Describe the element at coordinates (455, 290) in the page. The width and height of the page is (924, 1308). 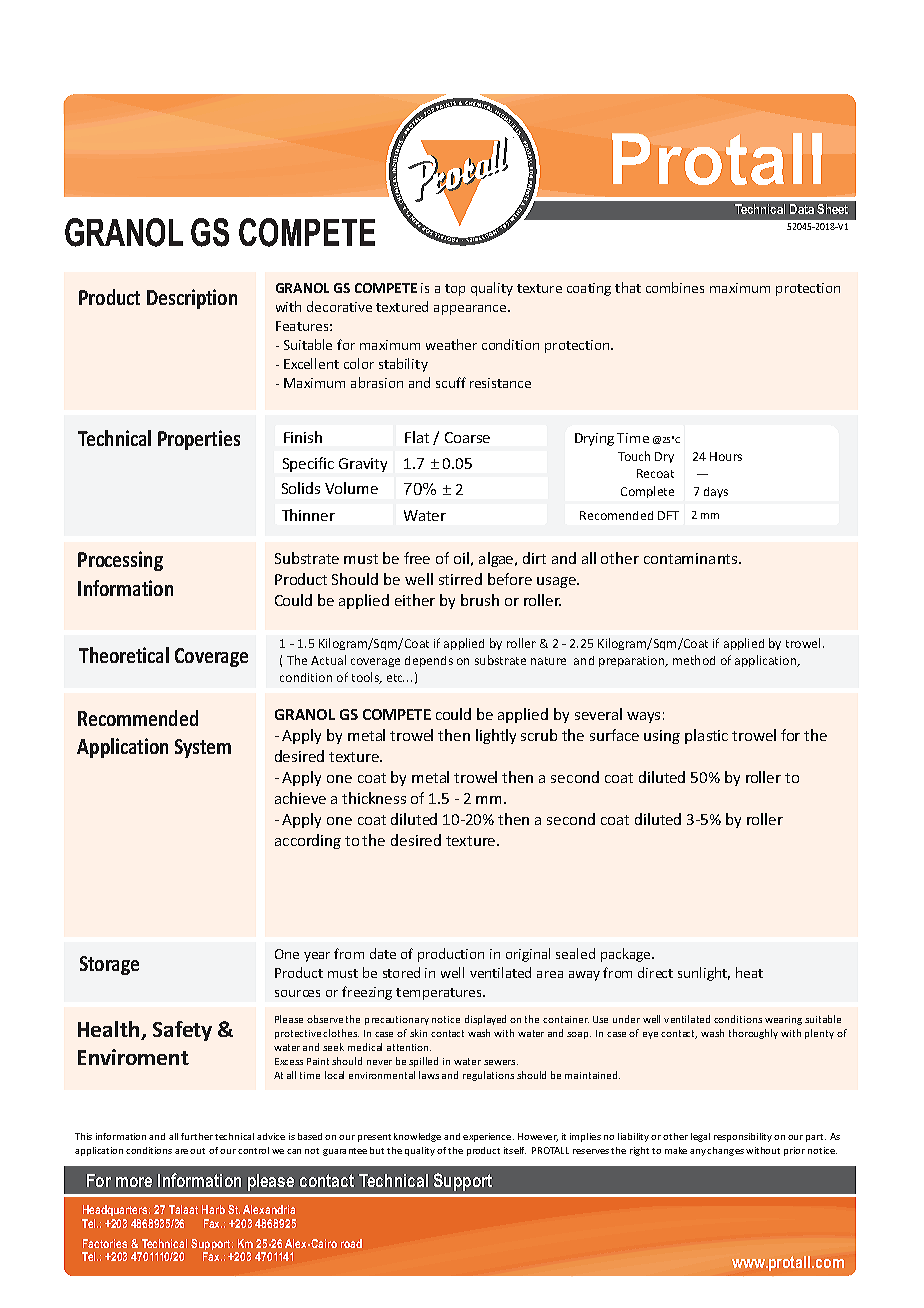
I see `top` at that location.
